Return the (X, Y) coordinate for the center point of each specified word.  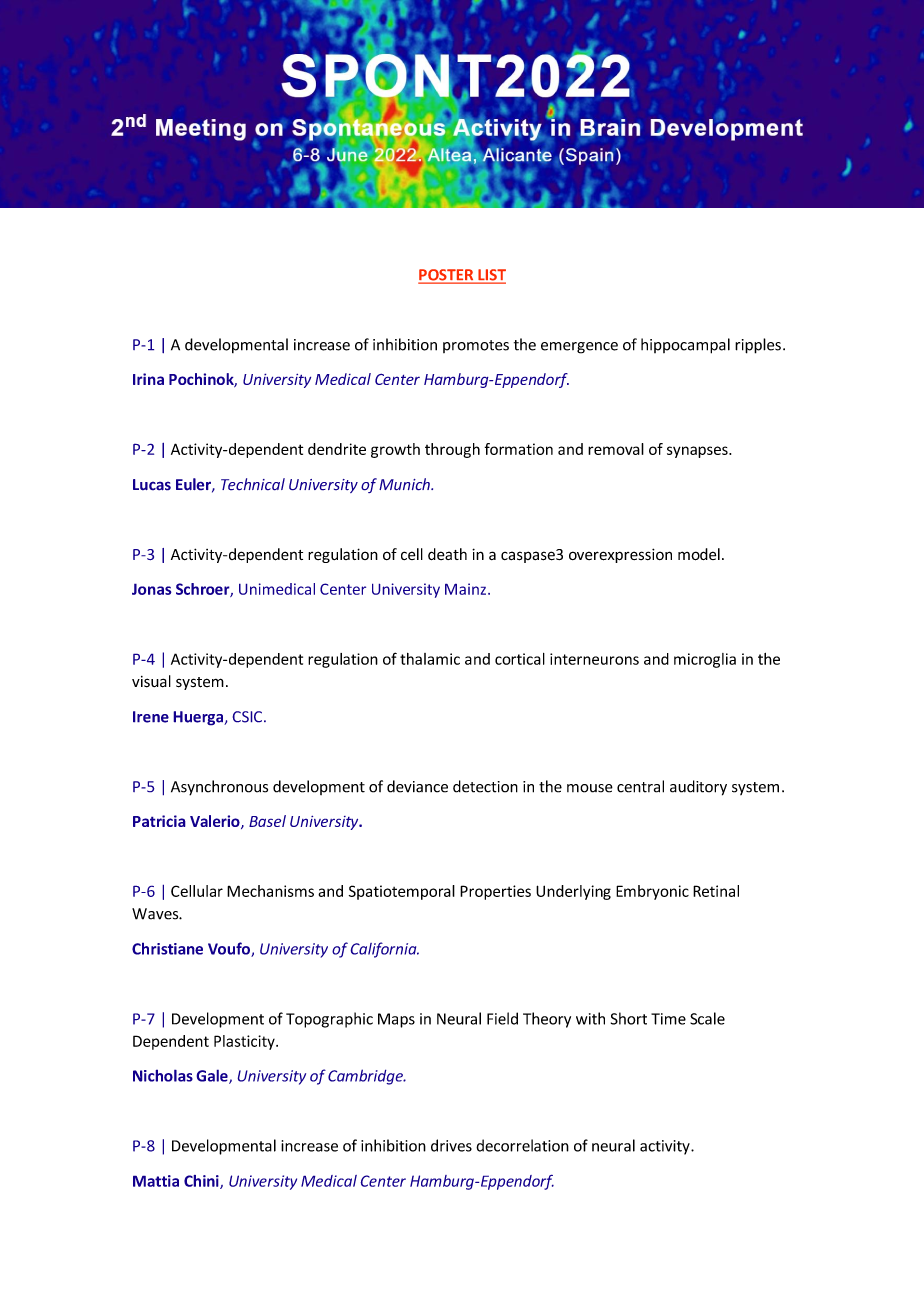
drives (451, 1145)
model (699, 554)
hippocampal (685, 346)
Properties (495, 892)
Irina (148, 379)
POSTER (447, 276)
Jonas (152, 589)
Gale (213, 1076)
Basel (267, 821)
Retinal (716, 891)
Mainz (467, 589)
